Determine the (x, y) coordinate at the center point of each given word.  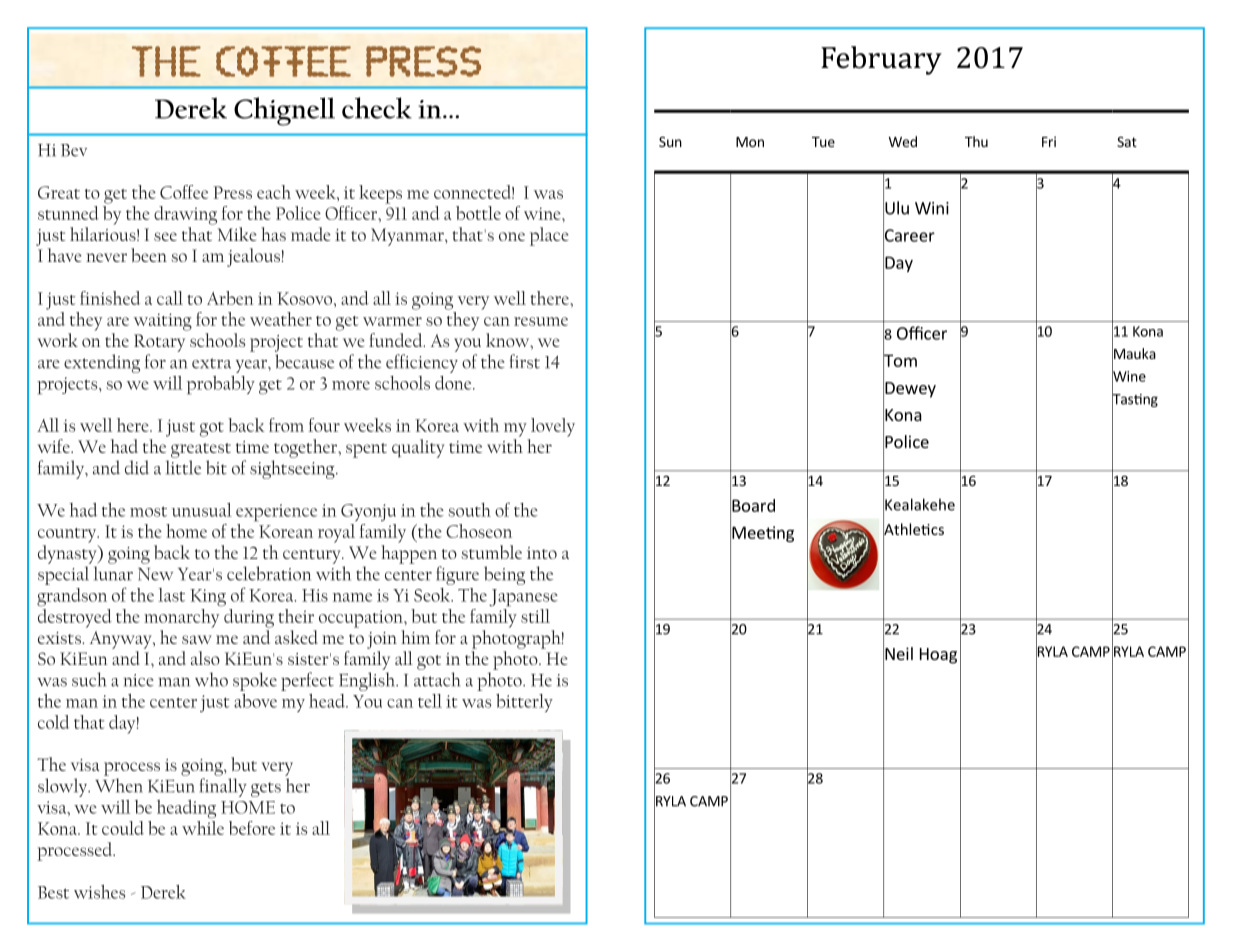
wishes (99, 891)
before (252, 828)
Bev (74, 150)
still (535, 616)
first (525, 361)
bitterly (524, 703)
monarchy (183, 617)
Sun (670, 141)
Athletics (913, 529)
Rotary (159, 343)
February (881, 60)
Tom (900, 360)
